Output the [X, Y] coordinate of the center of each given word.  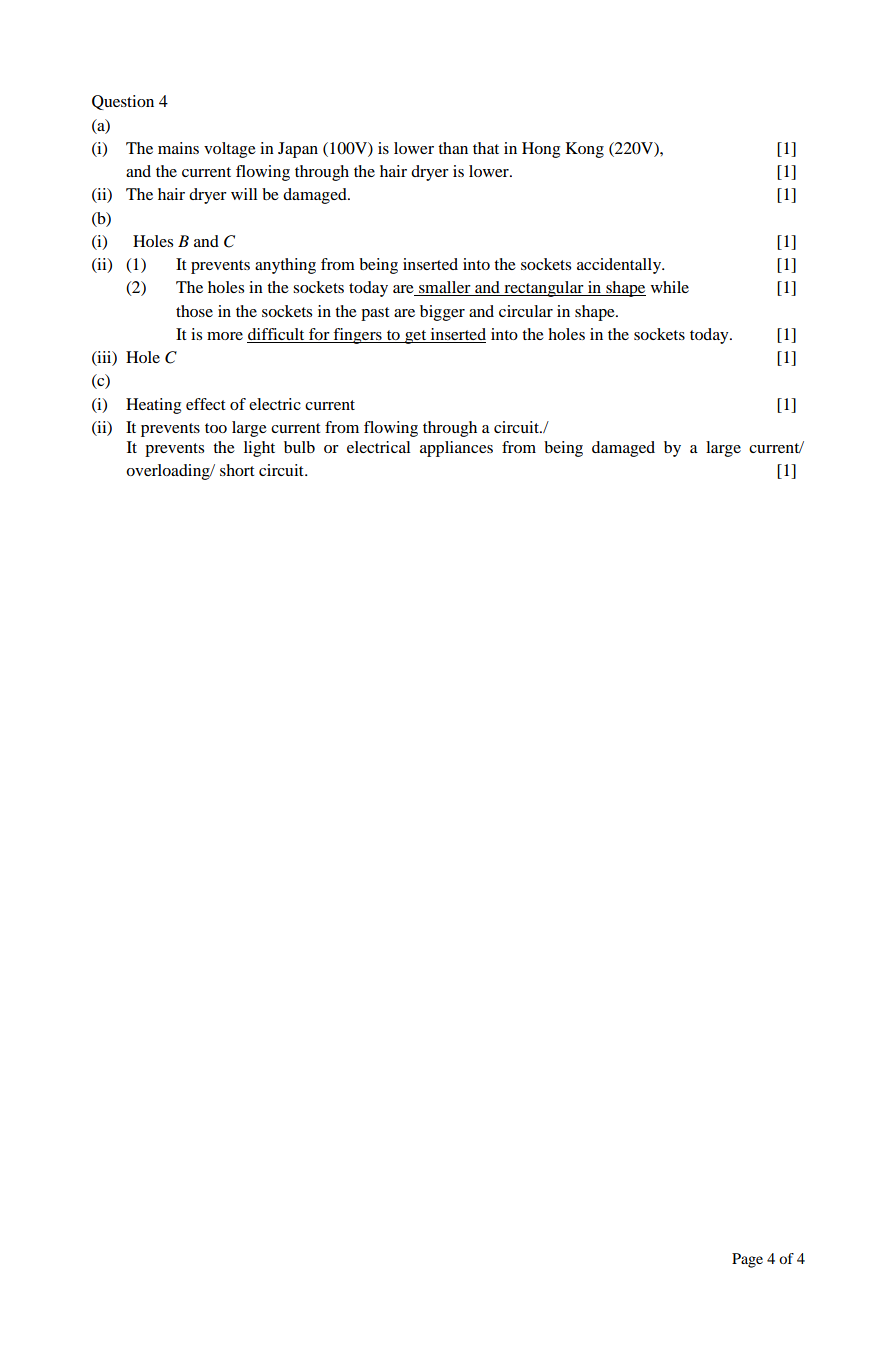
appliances [456, 449]
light [259, 449]
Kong [585, 150]
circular [526, 311]
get [416, 337]
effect [205, 404]
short [237, 470]
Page [747, 1260]
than [453, 148]
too [216, 428]
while [670, 287]
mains [178, 148]
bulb [299, 447]
